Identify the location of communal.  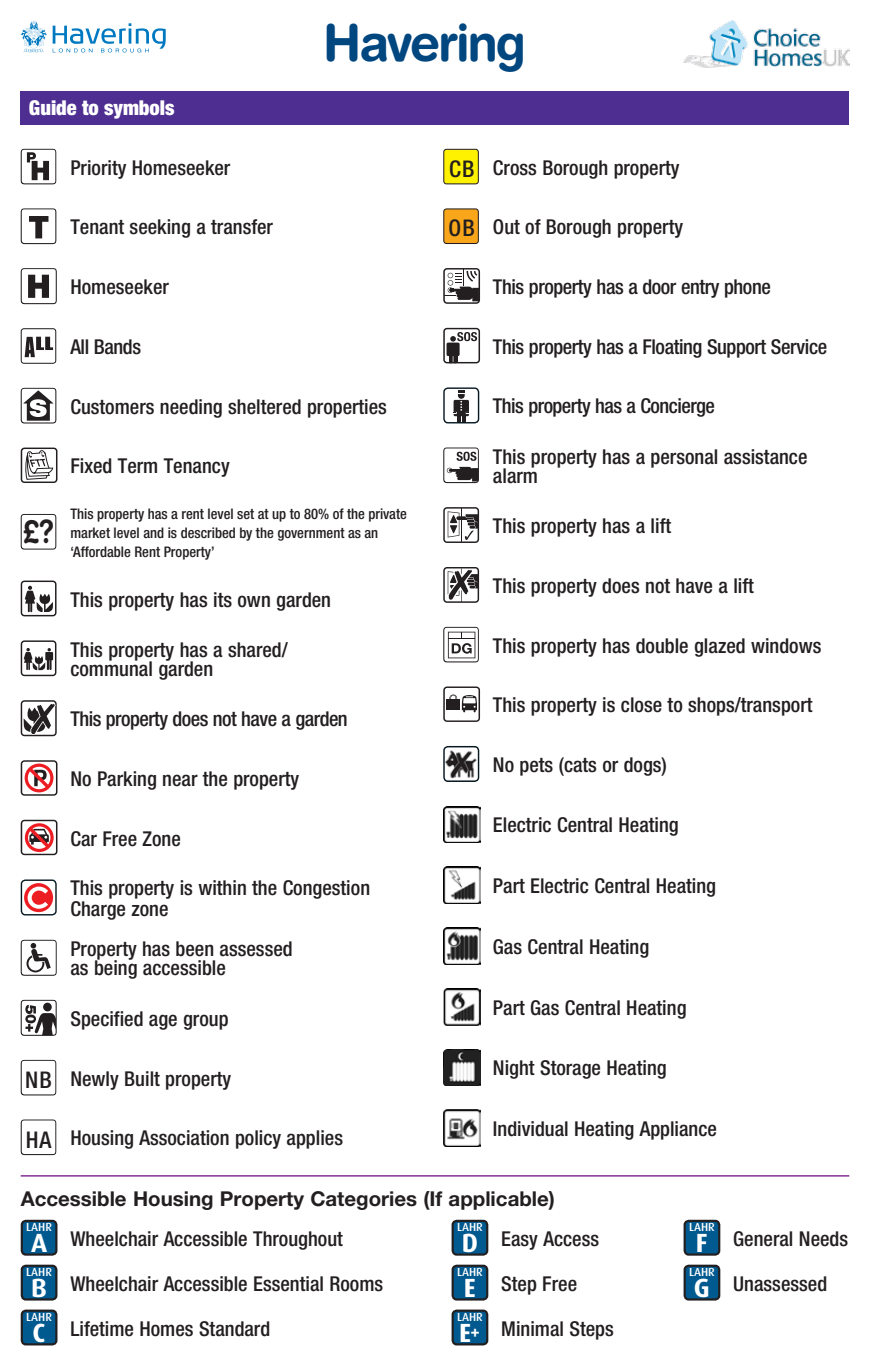
(111, 668).
